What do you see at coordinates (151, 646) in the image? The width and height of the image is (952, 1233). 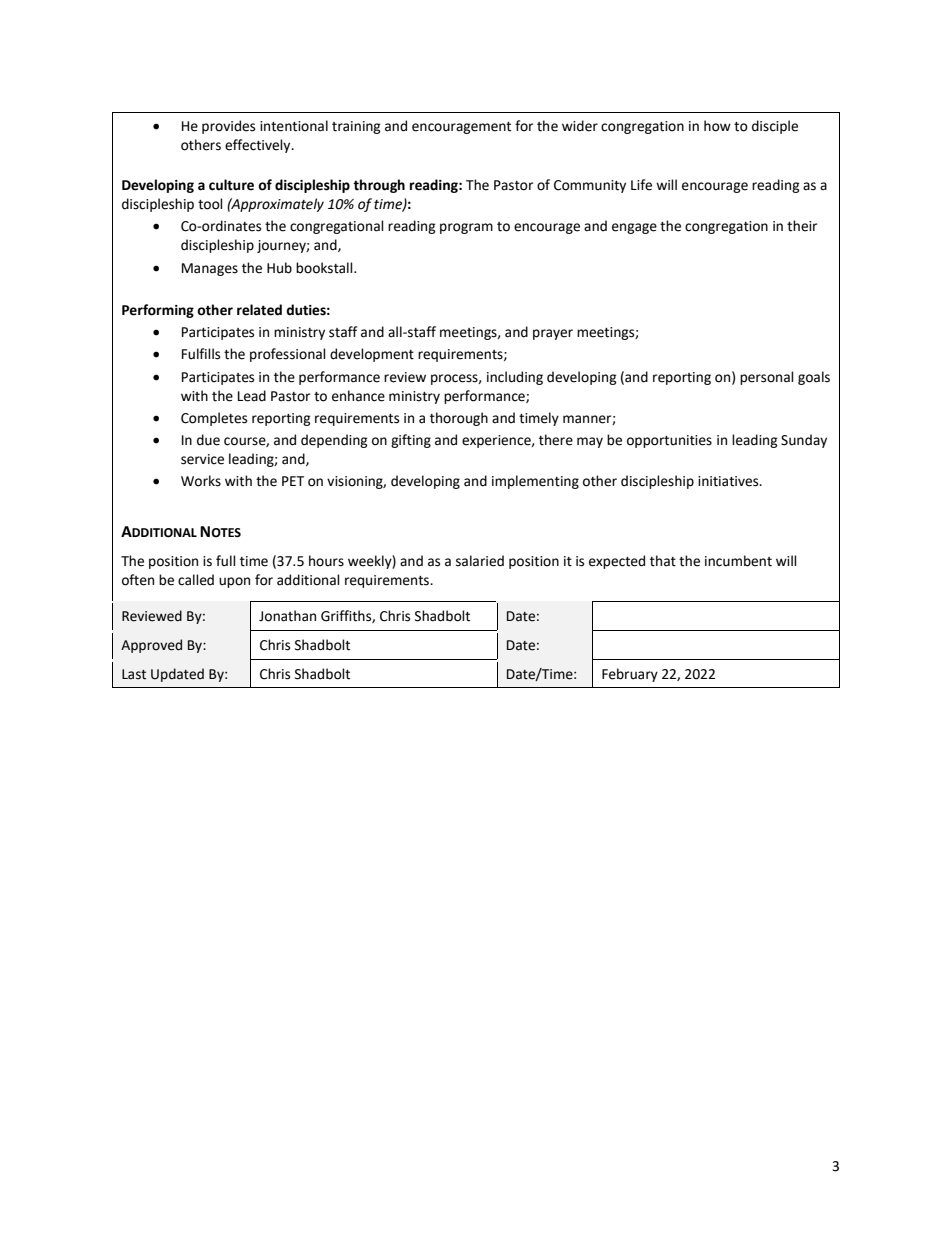 I see `Approved` at bounding box center [151, 646].
